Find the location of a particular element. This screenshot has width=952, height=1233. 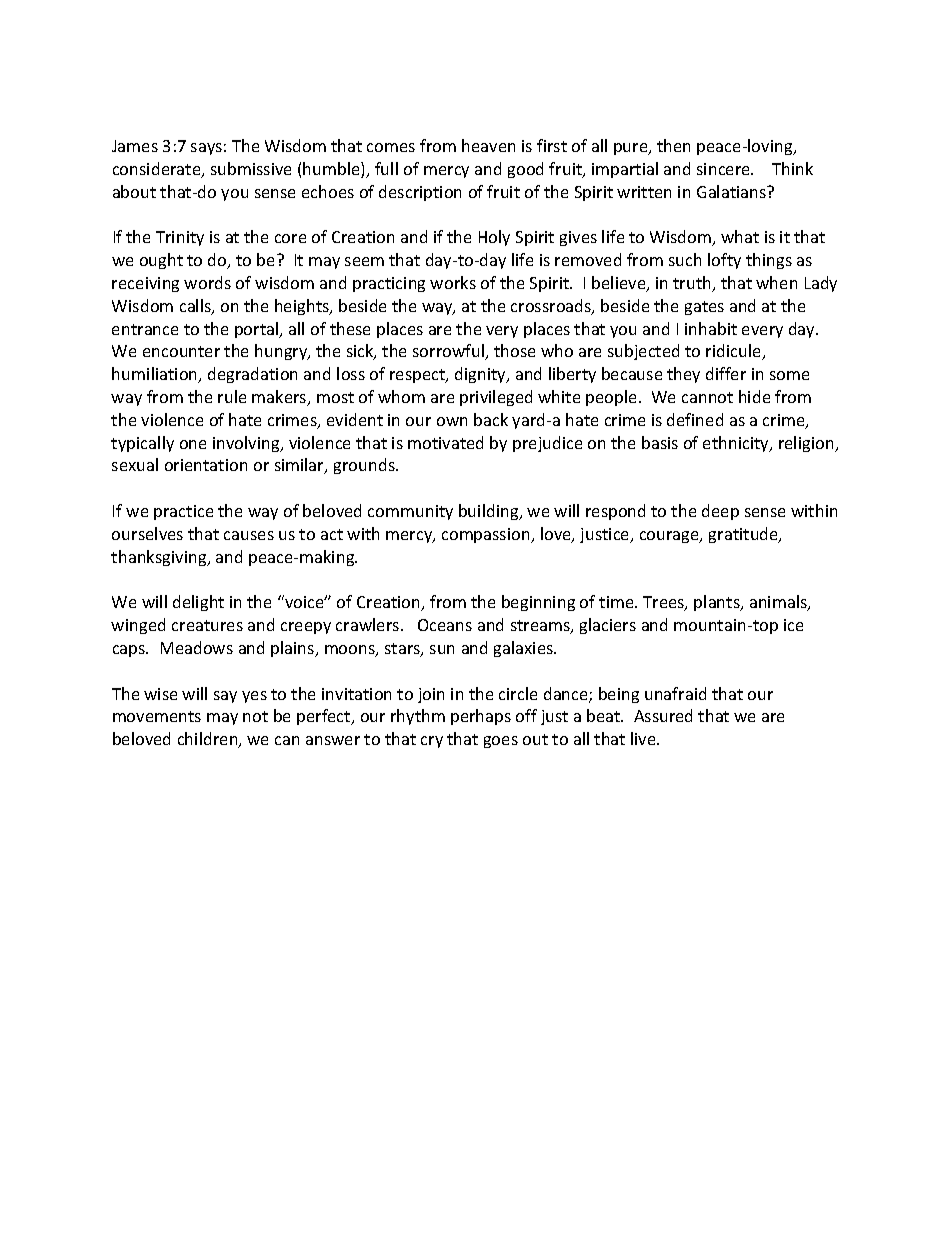

submissive is located at coordinates (251, 168).
